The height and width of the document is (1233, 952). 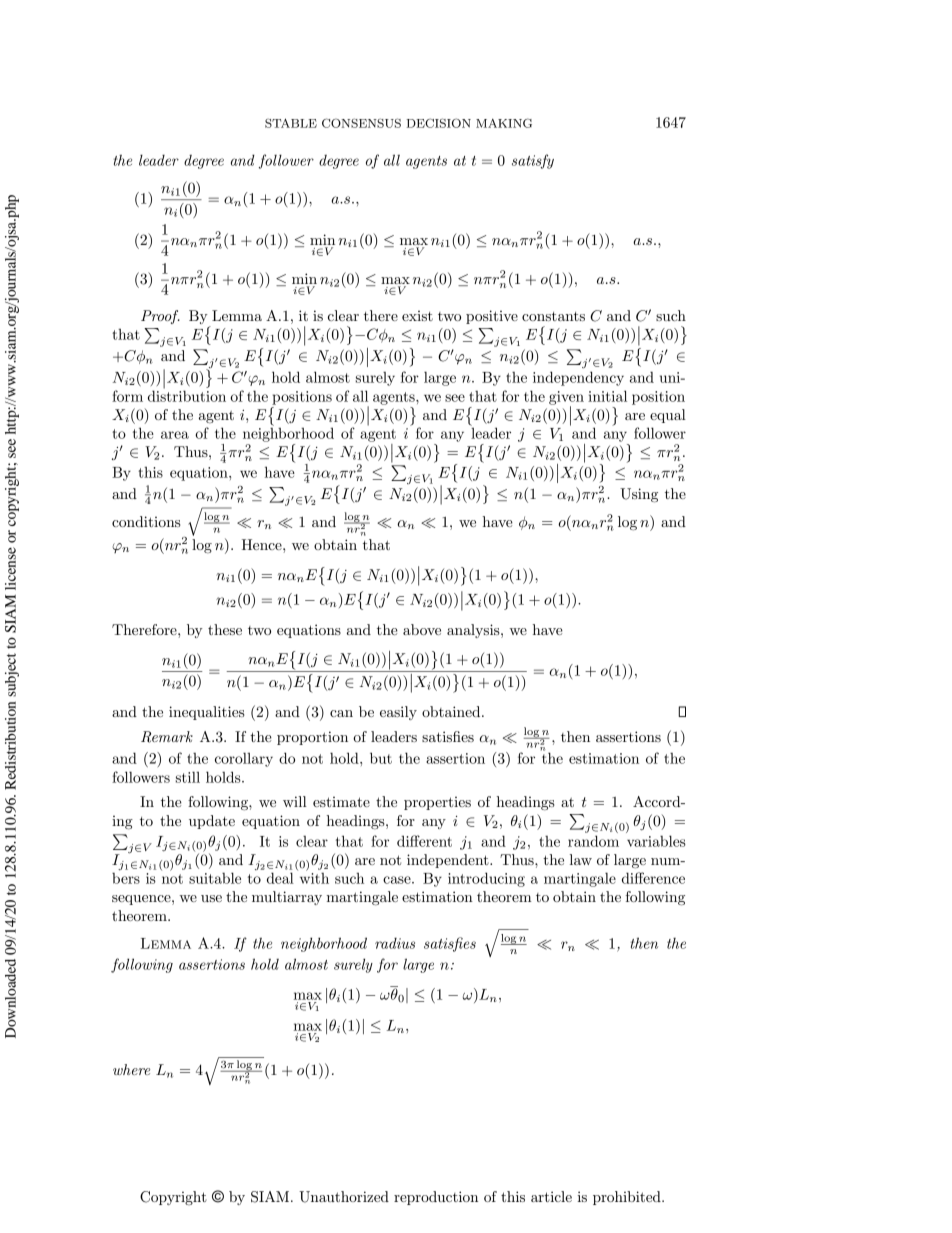 I want to click on above, so click(x=422, y=629).
